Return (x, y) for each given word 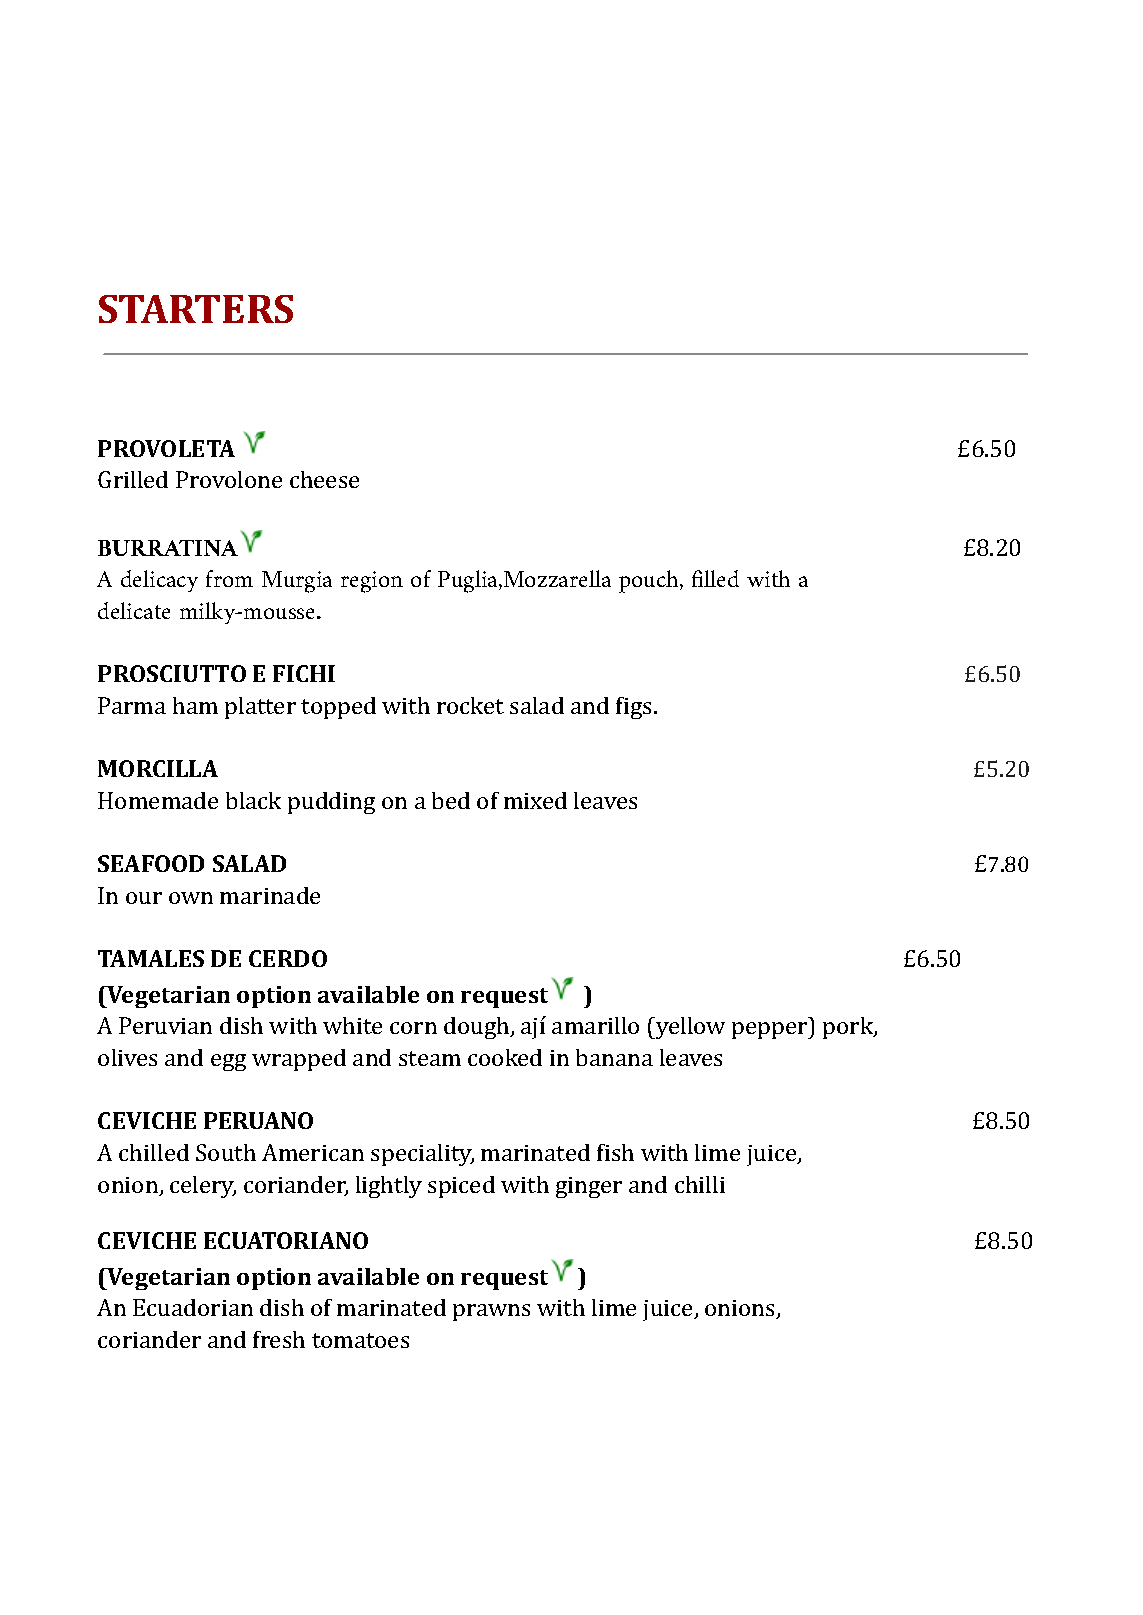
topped (338, 708)
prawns (491, 1312)
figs (635, 708)
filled (715, 578)
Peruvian (165, 1025)
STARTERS (196, 309)
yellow (689, 1028)
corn (413, 1028)
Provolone (229, 479)
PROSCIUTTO (172, 673)
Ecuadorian (193, 1307)
